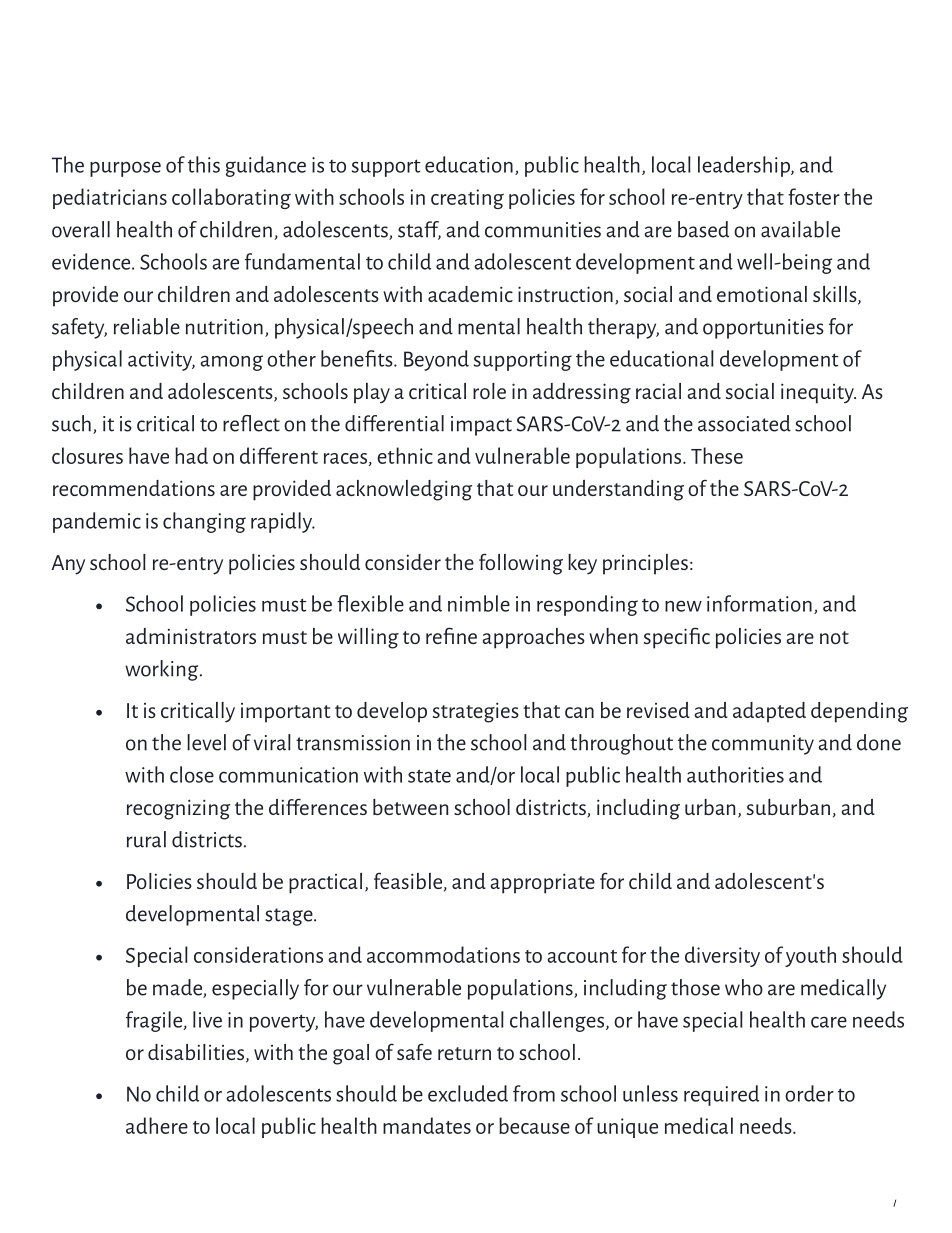 The image size is (952, 1233). What do you see at coordinates (814, 196) in the screenshot?
I see `foster` at bounding box center [814, 196].
